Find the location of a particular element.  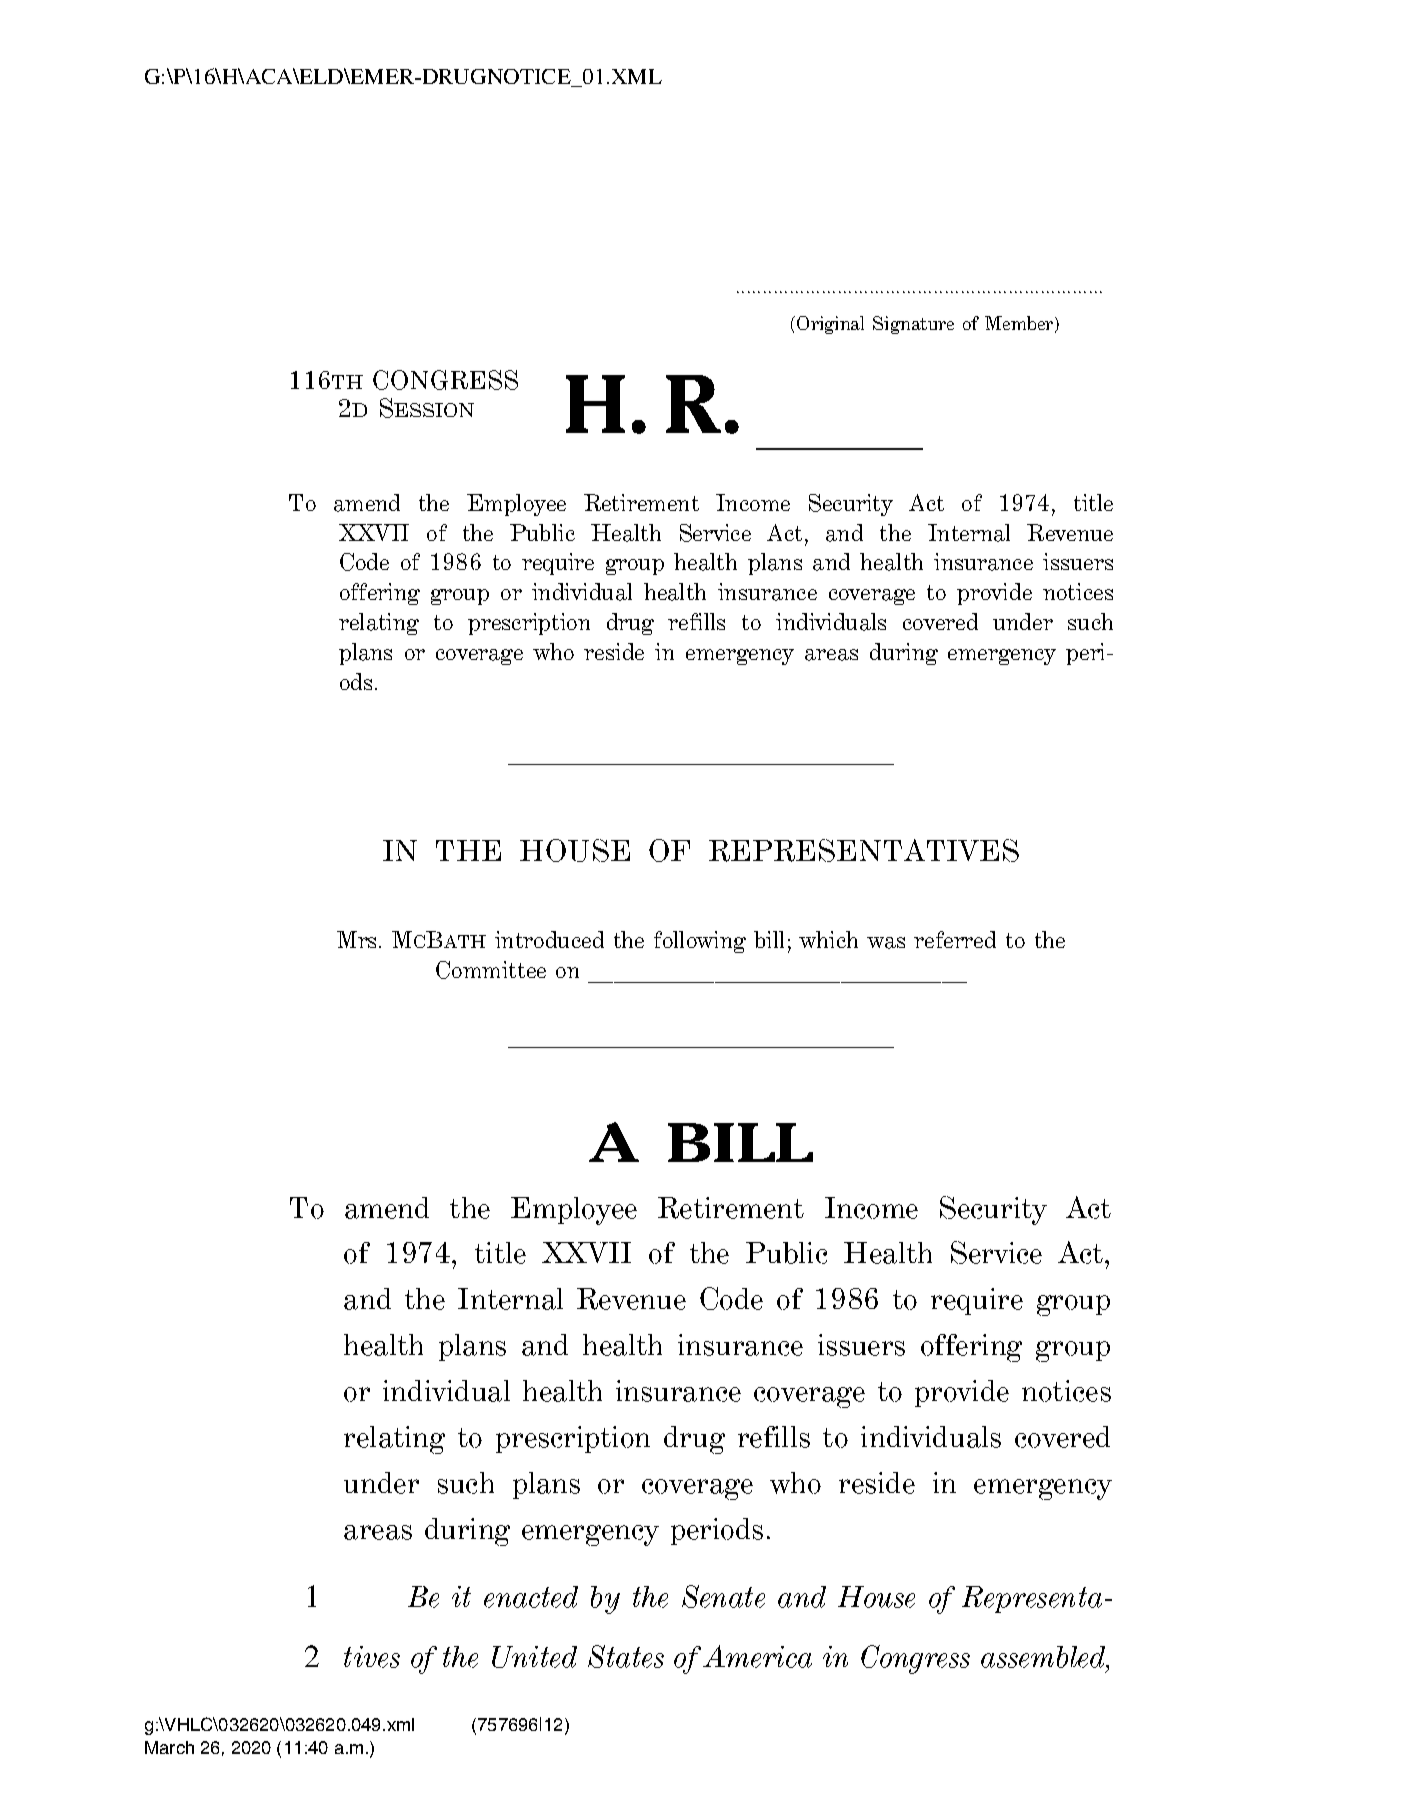

introduced is located at coordinates (549, 939).
